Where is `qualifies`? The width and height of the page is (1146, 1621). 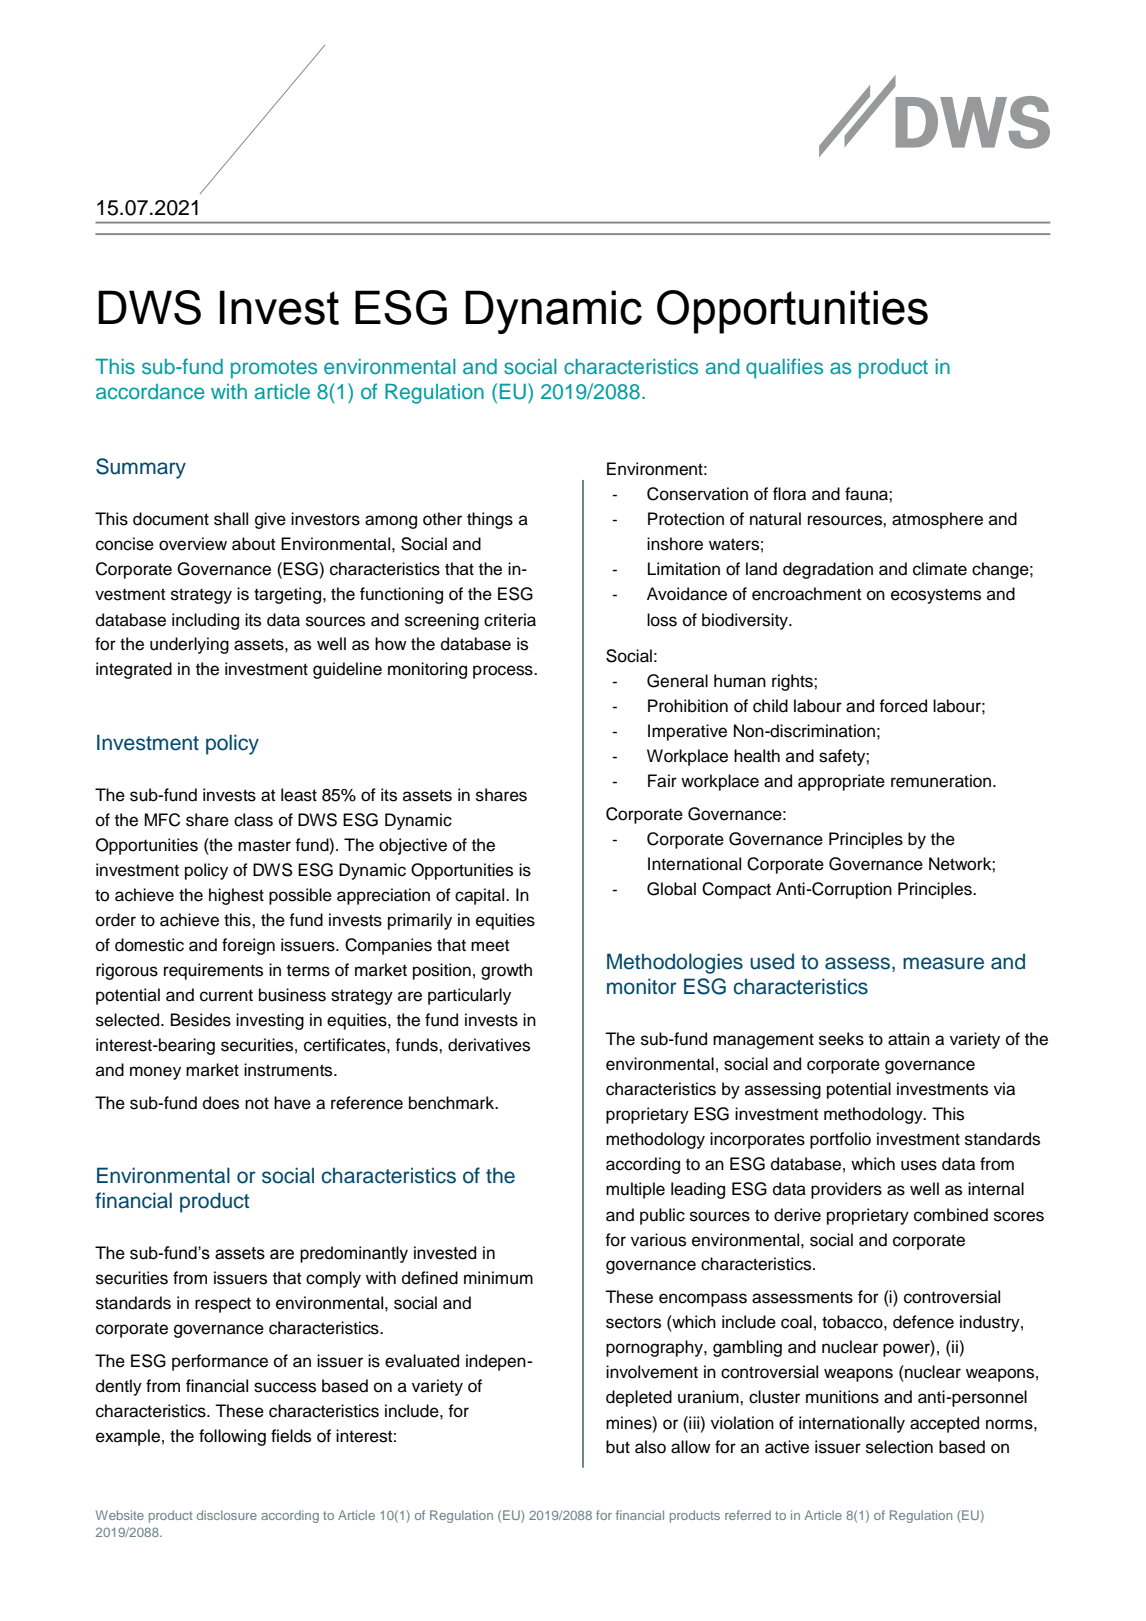
qualifies is located at coordinates (784, 368).
